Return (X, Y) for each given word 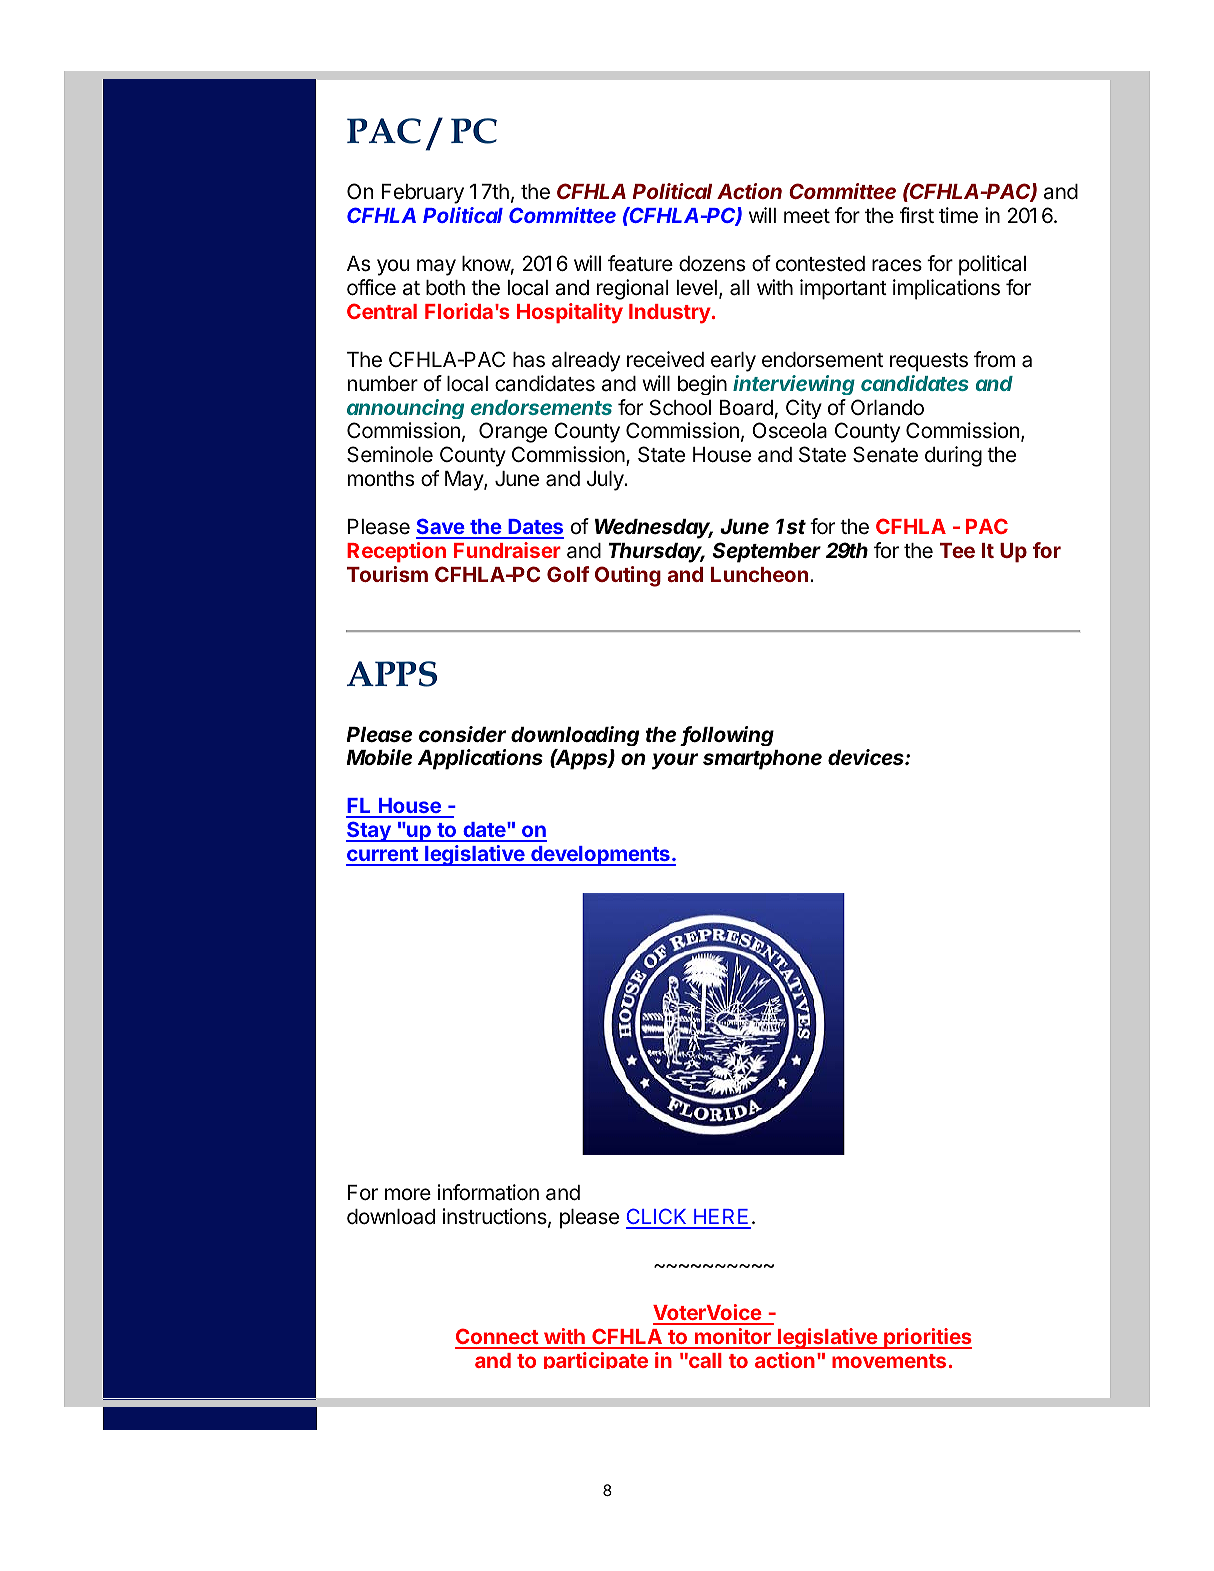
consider (462, 734)
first (917, 215)
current (383, 856)
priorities (927, 1338)
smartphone (762, 760)
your (675, 761)
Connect (497, 1338)
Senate (885, 454)
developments (600, 856)
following (728, 736)
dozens (712, 264)
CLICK (657, 1218)
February (423, 194)
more (408, 1194)
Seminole (390, 454)
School (680, 407)
